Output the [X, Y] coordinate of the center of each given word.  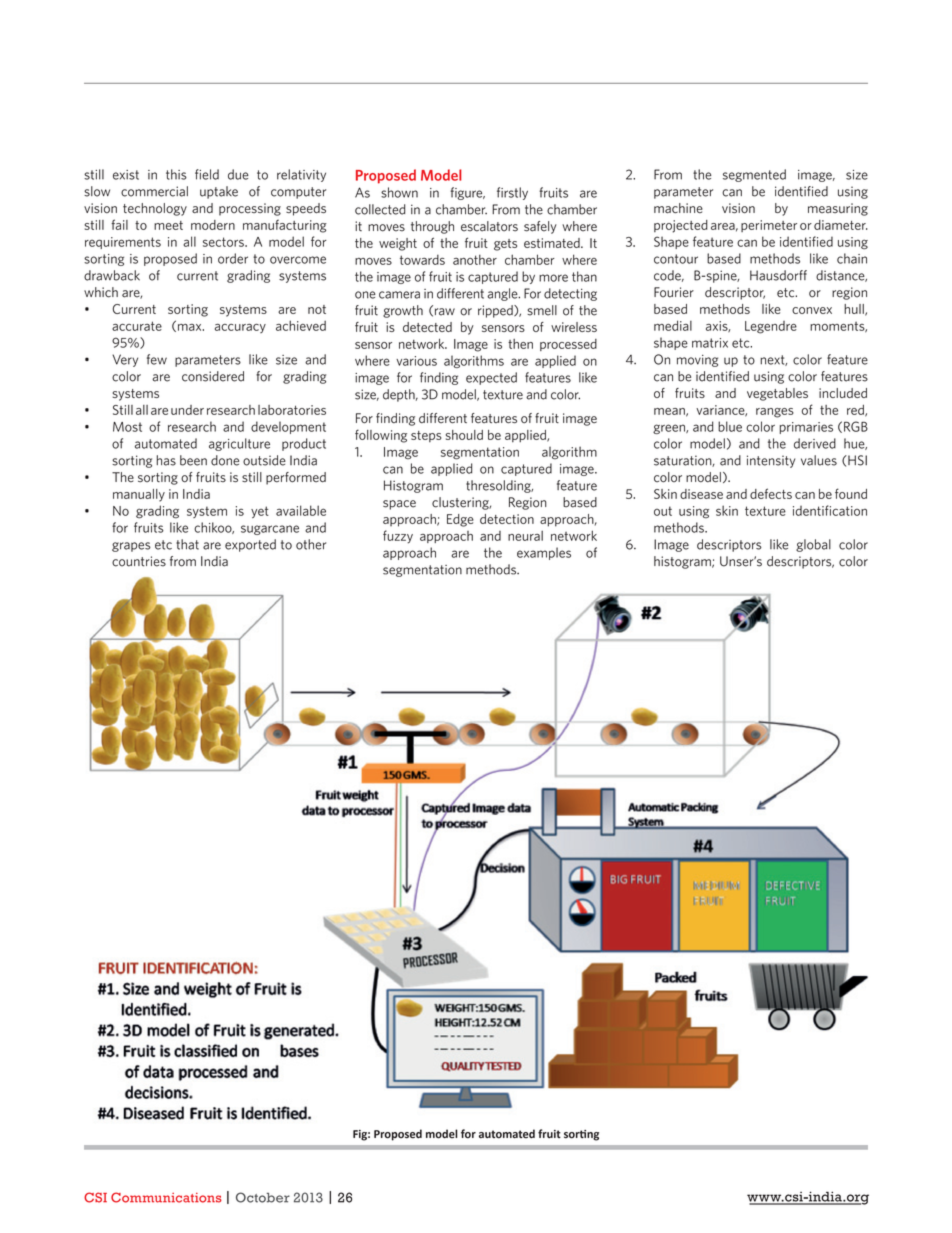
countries [139, 561]
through [432, 227]
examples [544, 553]
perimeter [769, 226]
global [813, 545]
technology [155, 209]
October [263, 1197]
